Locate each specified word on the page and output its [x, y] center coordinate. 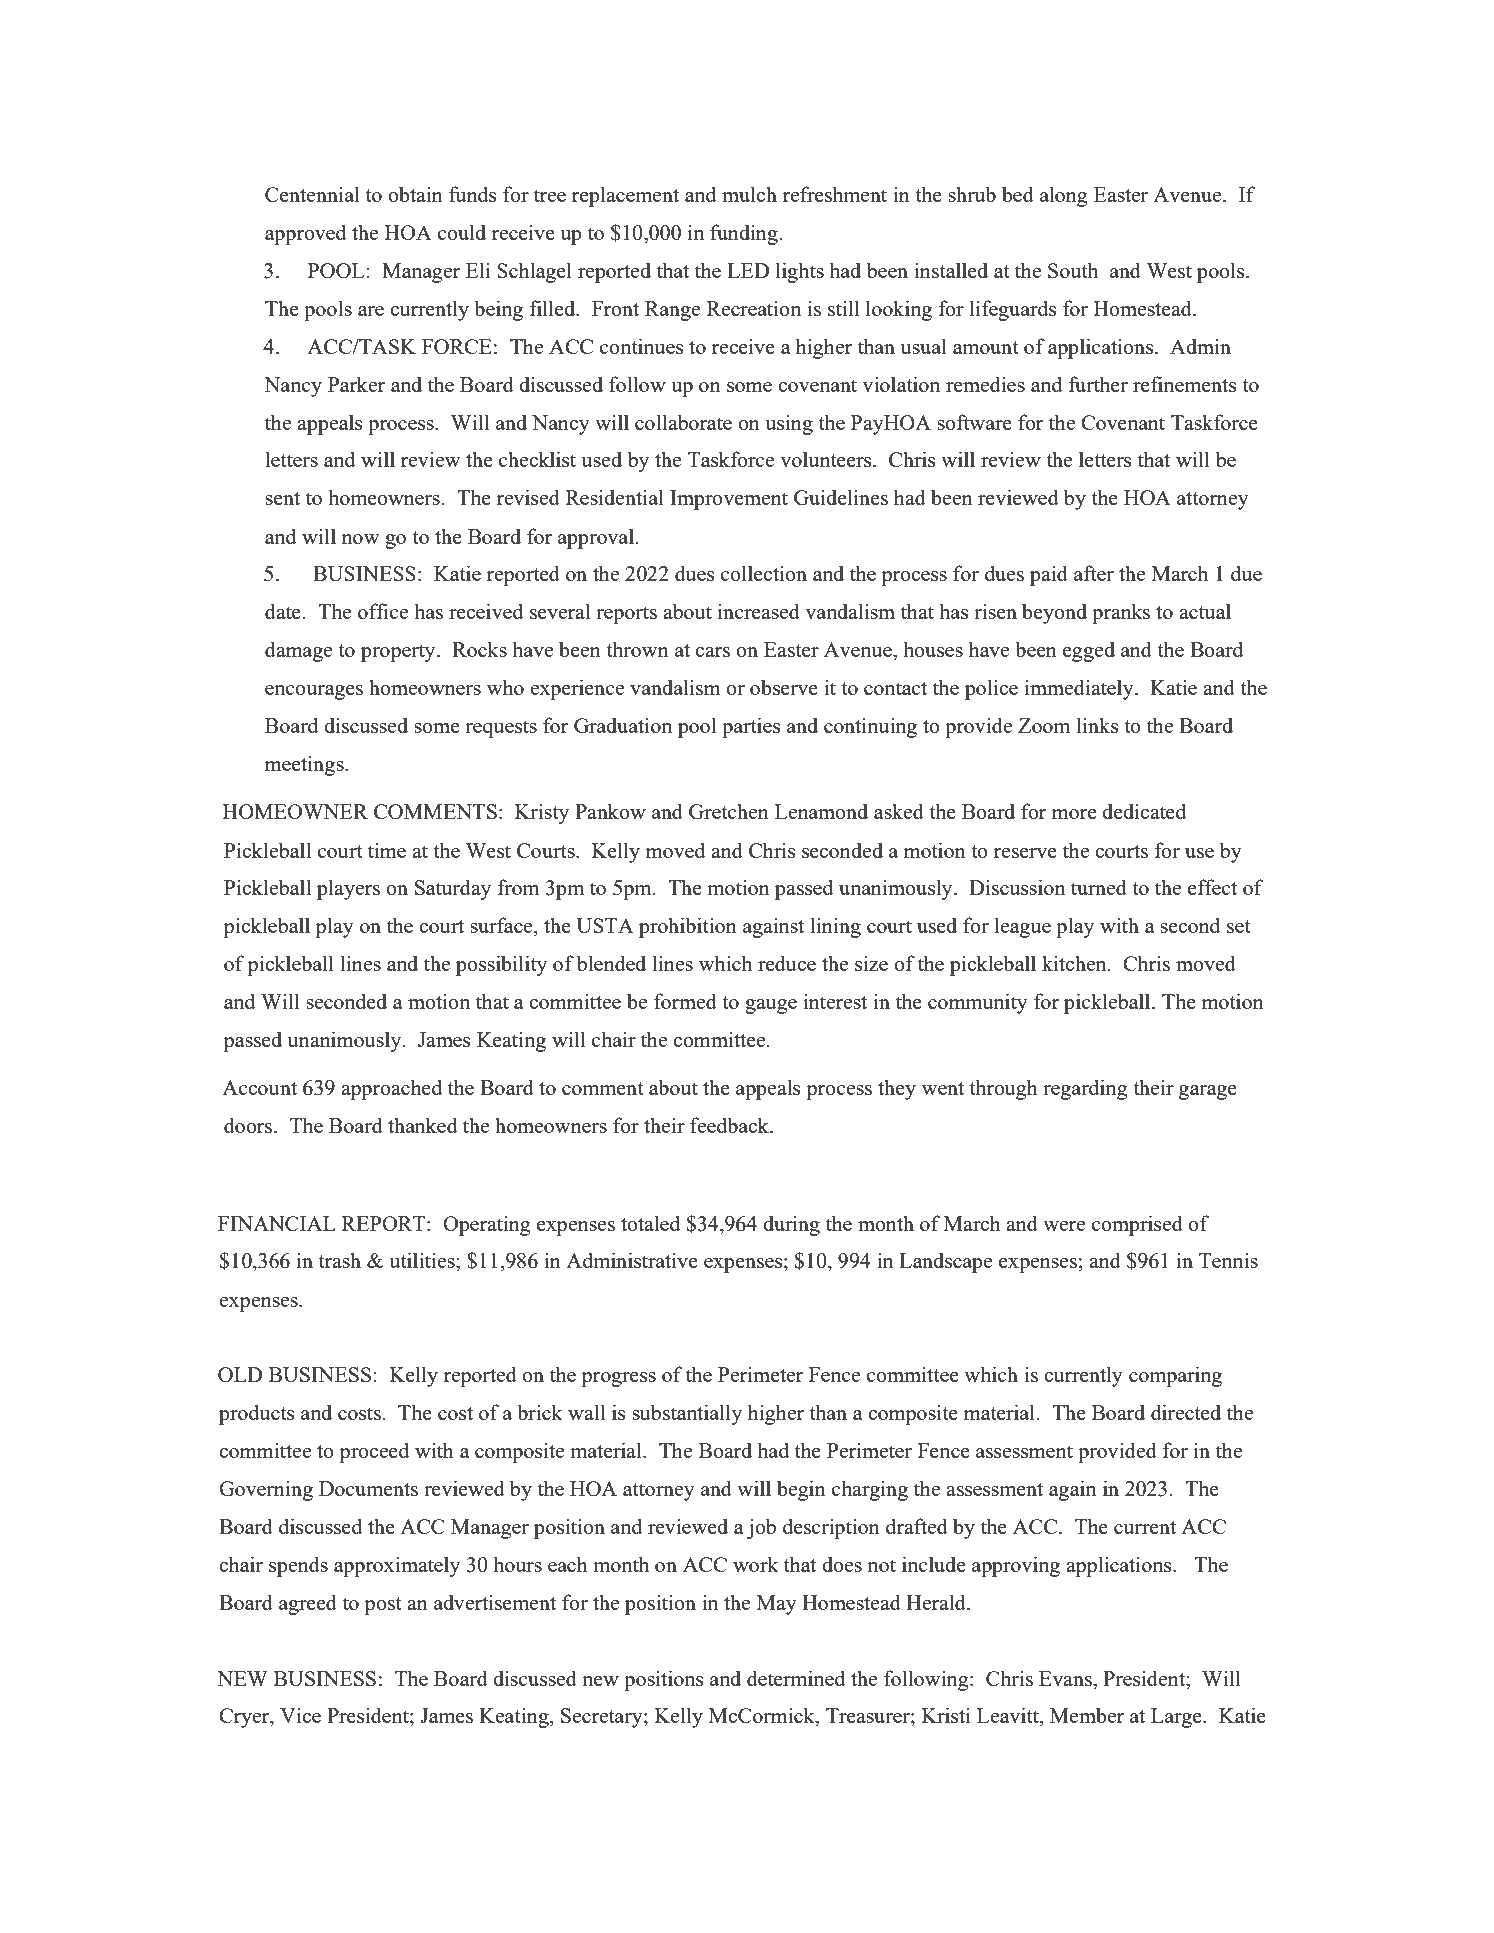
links [1097, 725]
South [1073, 270]
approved [305, 234]
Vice [300, 1715]
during [791, 1225]
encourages [314, 692]
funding [744, 234]
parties [751, 727]
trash [339, 1260]
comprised [1137, 1225]
